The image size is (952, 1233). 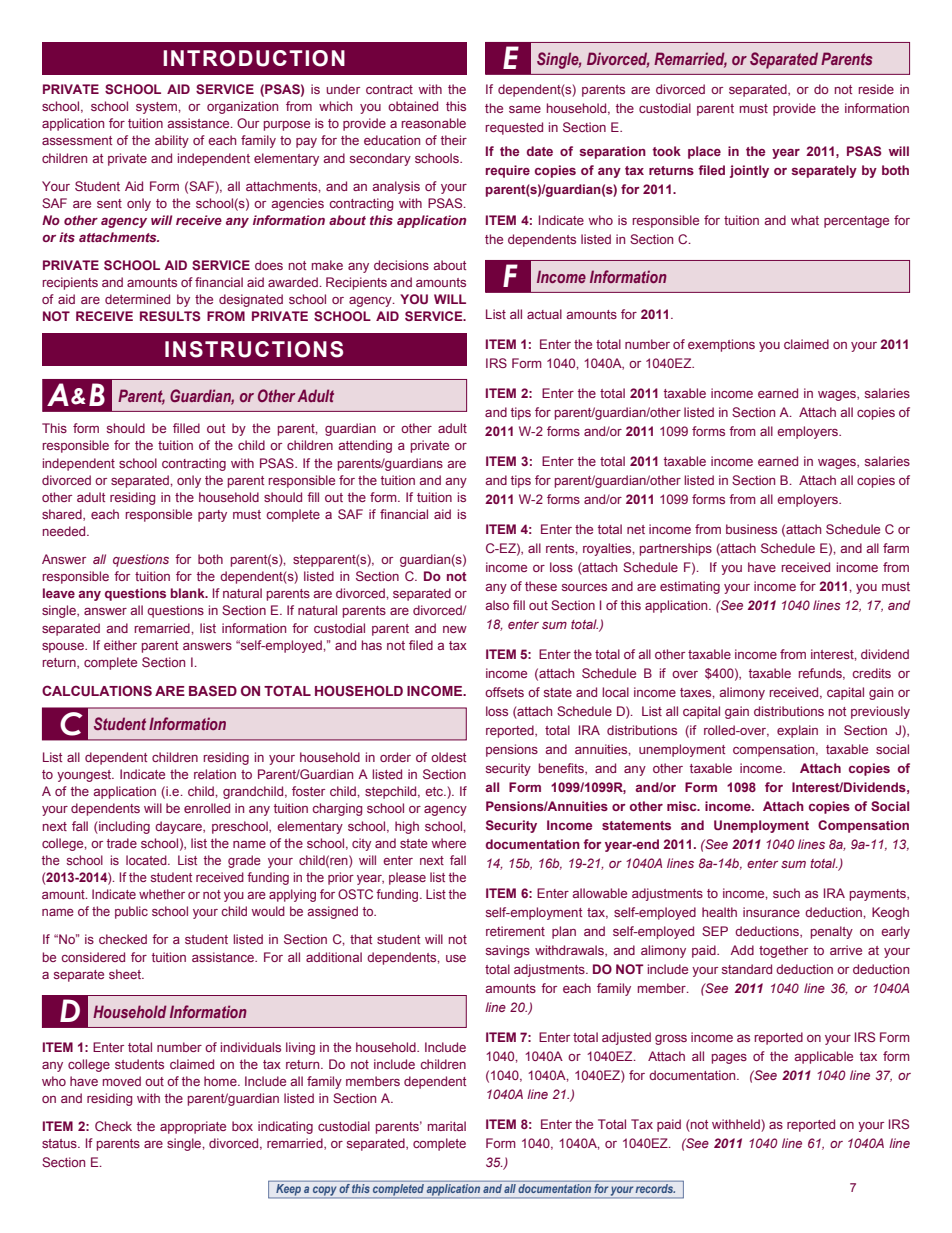 I want to click on party, so click(x=212, y=516).
